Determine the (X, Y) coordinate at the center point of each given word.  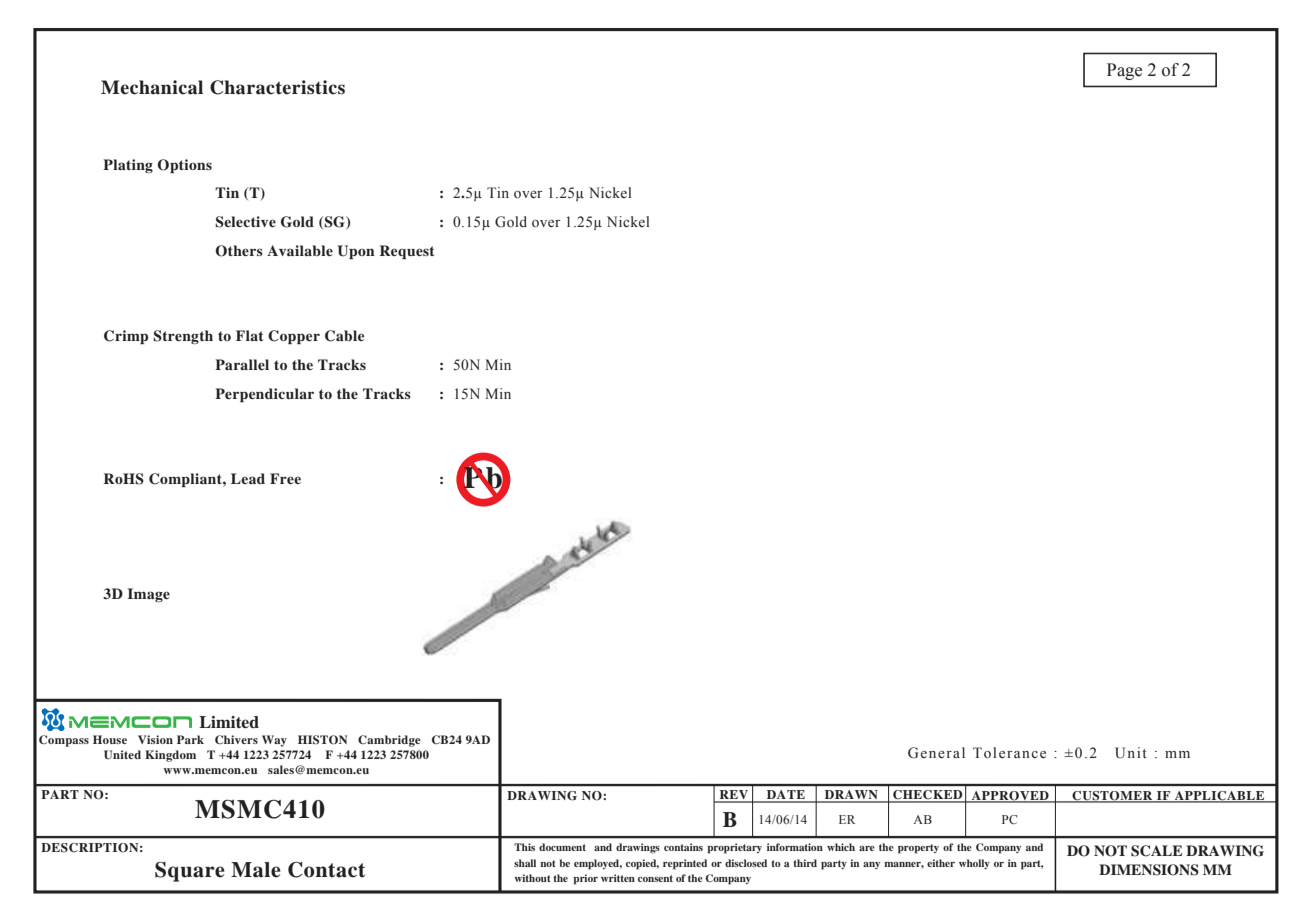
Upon (356, 252)
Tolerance (1009, 753)
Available (300, 250)
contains (683, 847)
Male (256, 870)
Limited (229, 722)
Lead (248, 478)
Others (239, 251)
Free (285, 478)
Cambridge (389, 741)
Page (1124, 71)
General (936, 753)
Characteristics (277, 87)
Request (407, 252)
